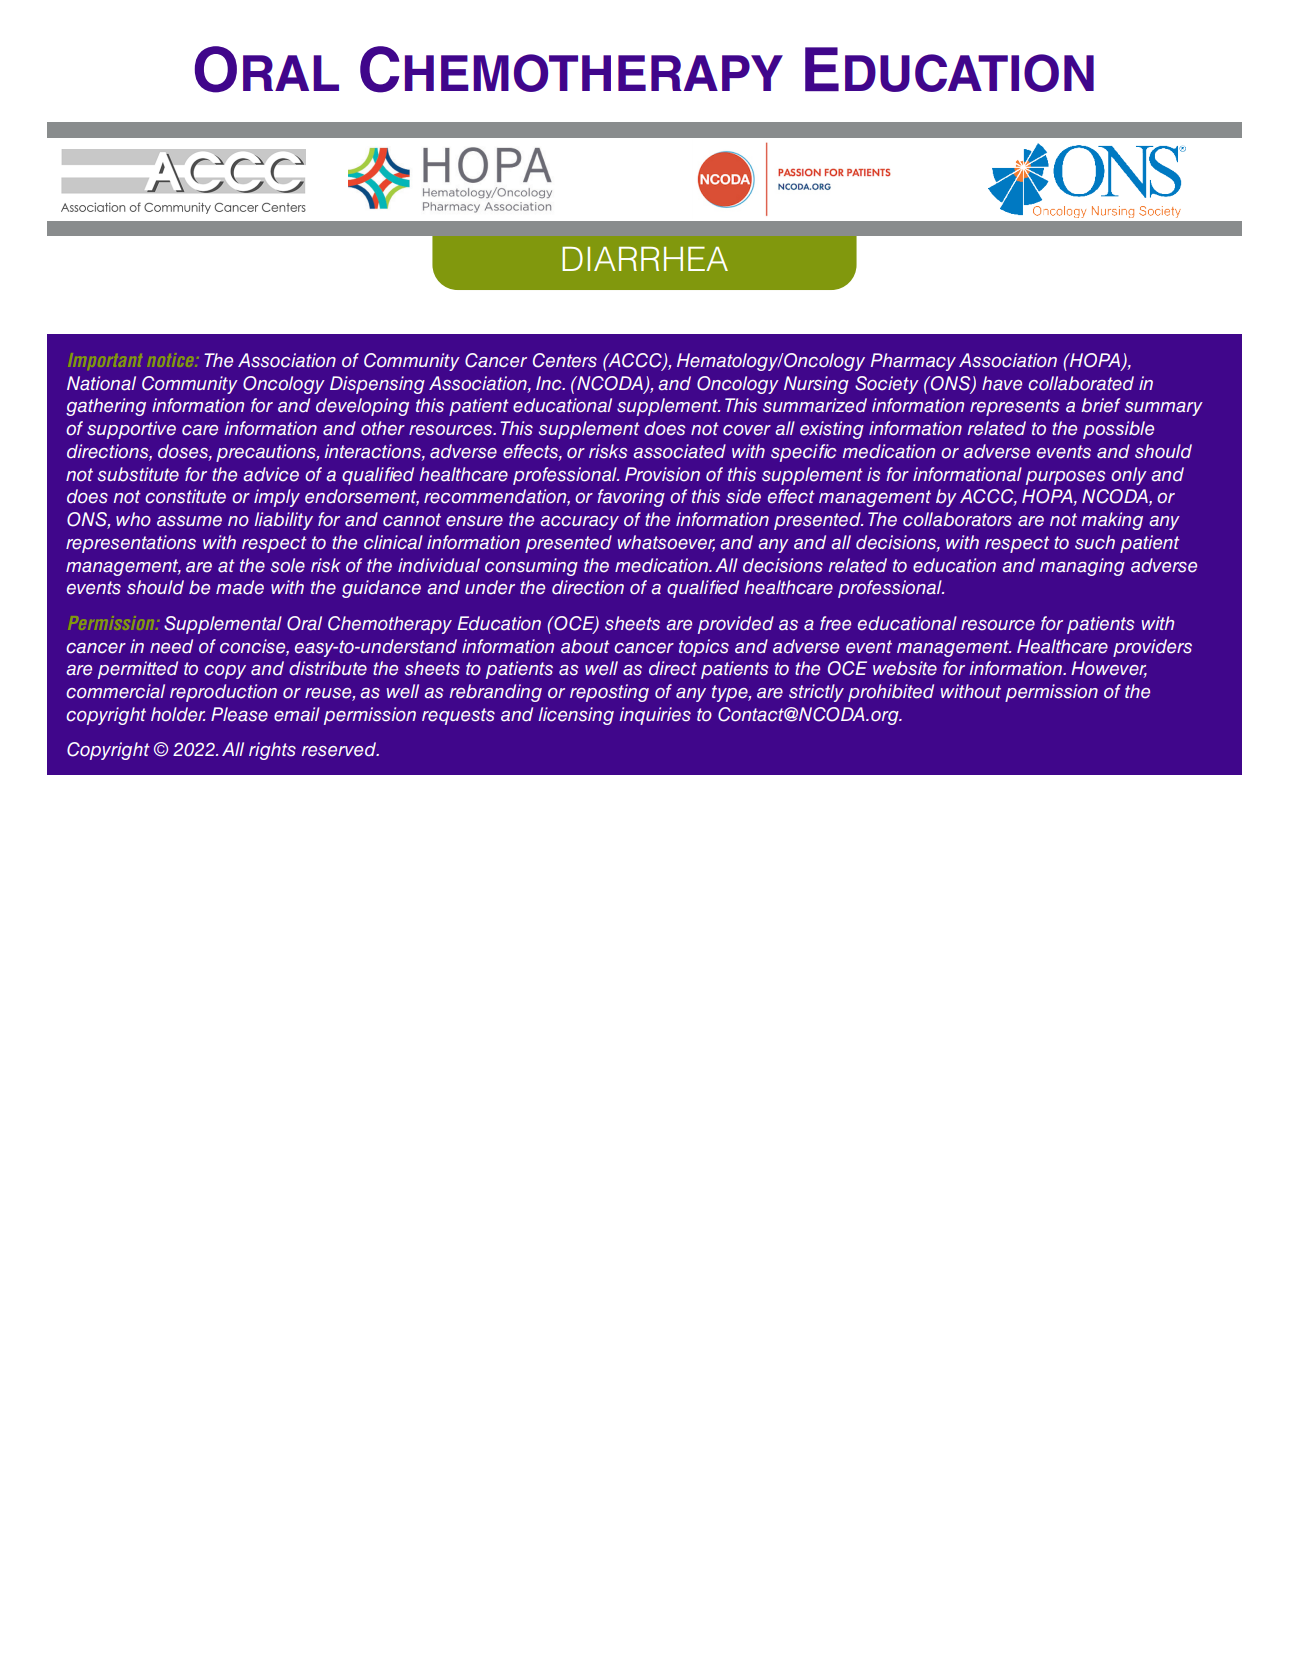 Image resolution: width=1289 pixels, height=1668 pixels. I want to click on collaborators, so click(957, 519).
